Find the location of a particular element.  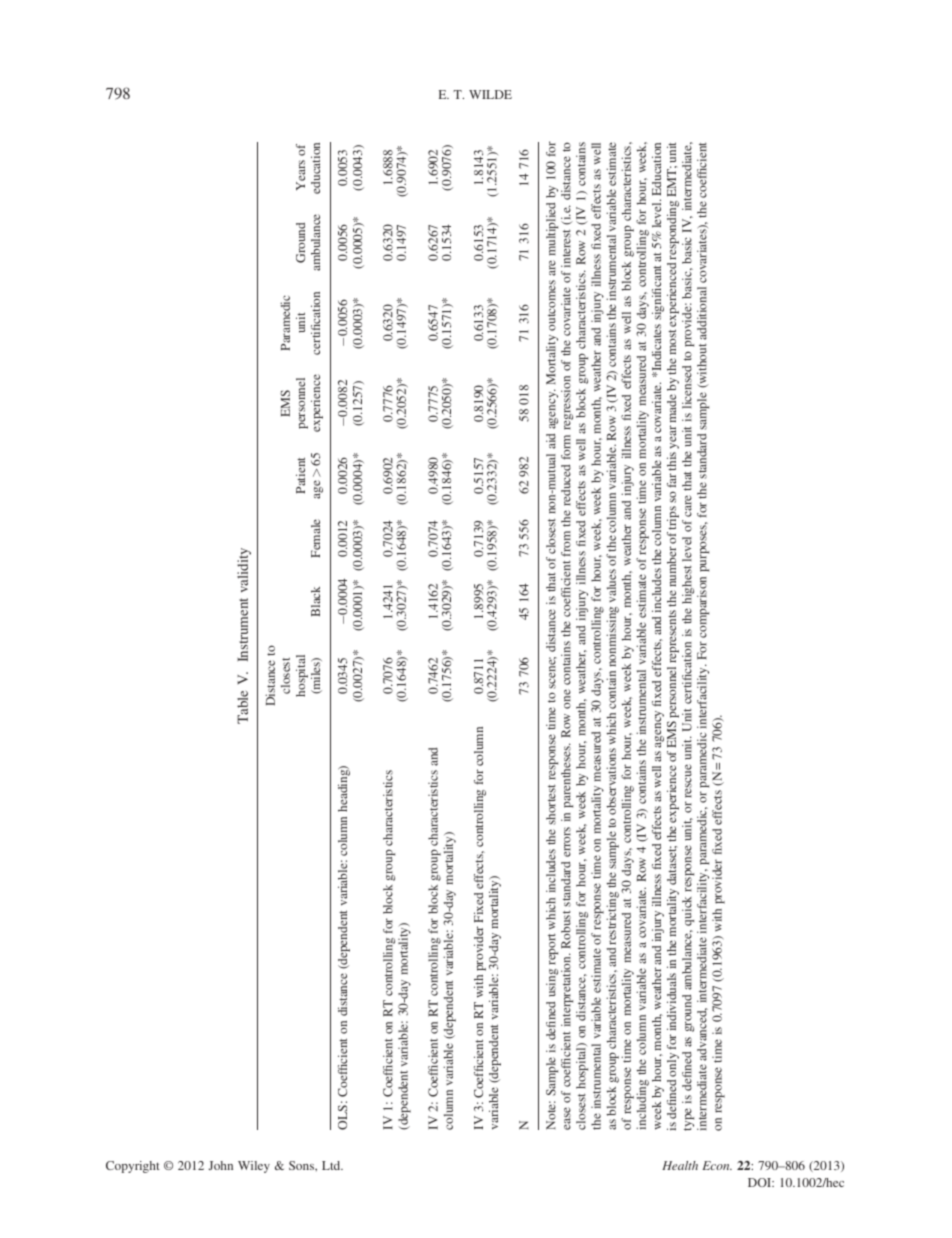

Health is located at coordinates (680, 1165).
